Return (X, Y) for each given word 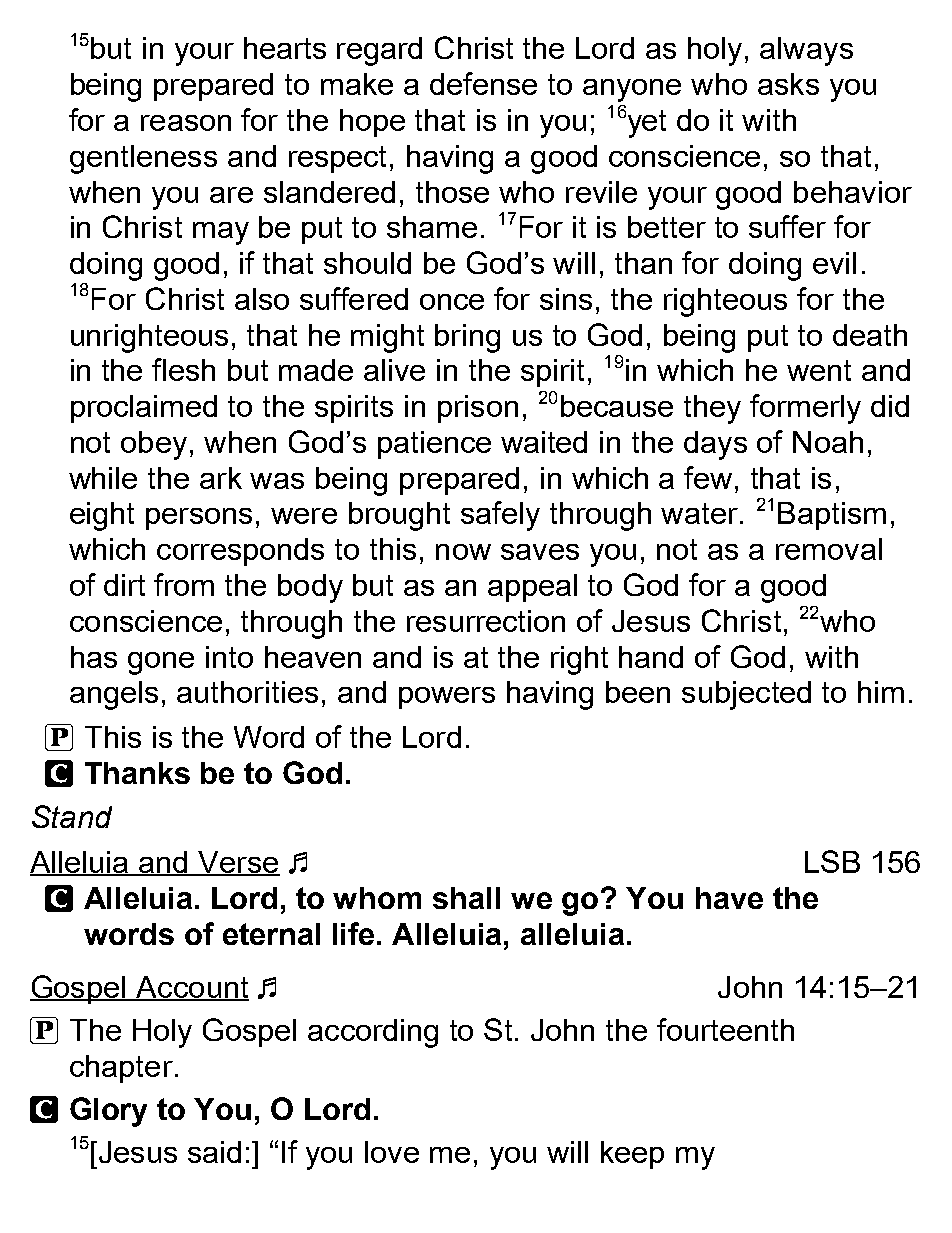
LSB (832, 861)
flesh (183, 369)
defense (483, 83)
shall (466, 898)
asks (788, 84)
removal (829, 549)
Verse (238, 863)
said (214, 1152)
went (819, 370)
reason (186, 123)
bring (467, 338)
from (184, 584)
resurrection (486, 621)
